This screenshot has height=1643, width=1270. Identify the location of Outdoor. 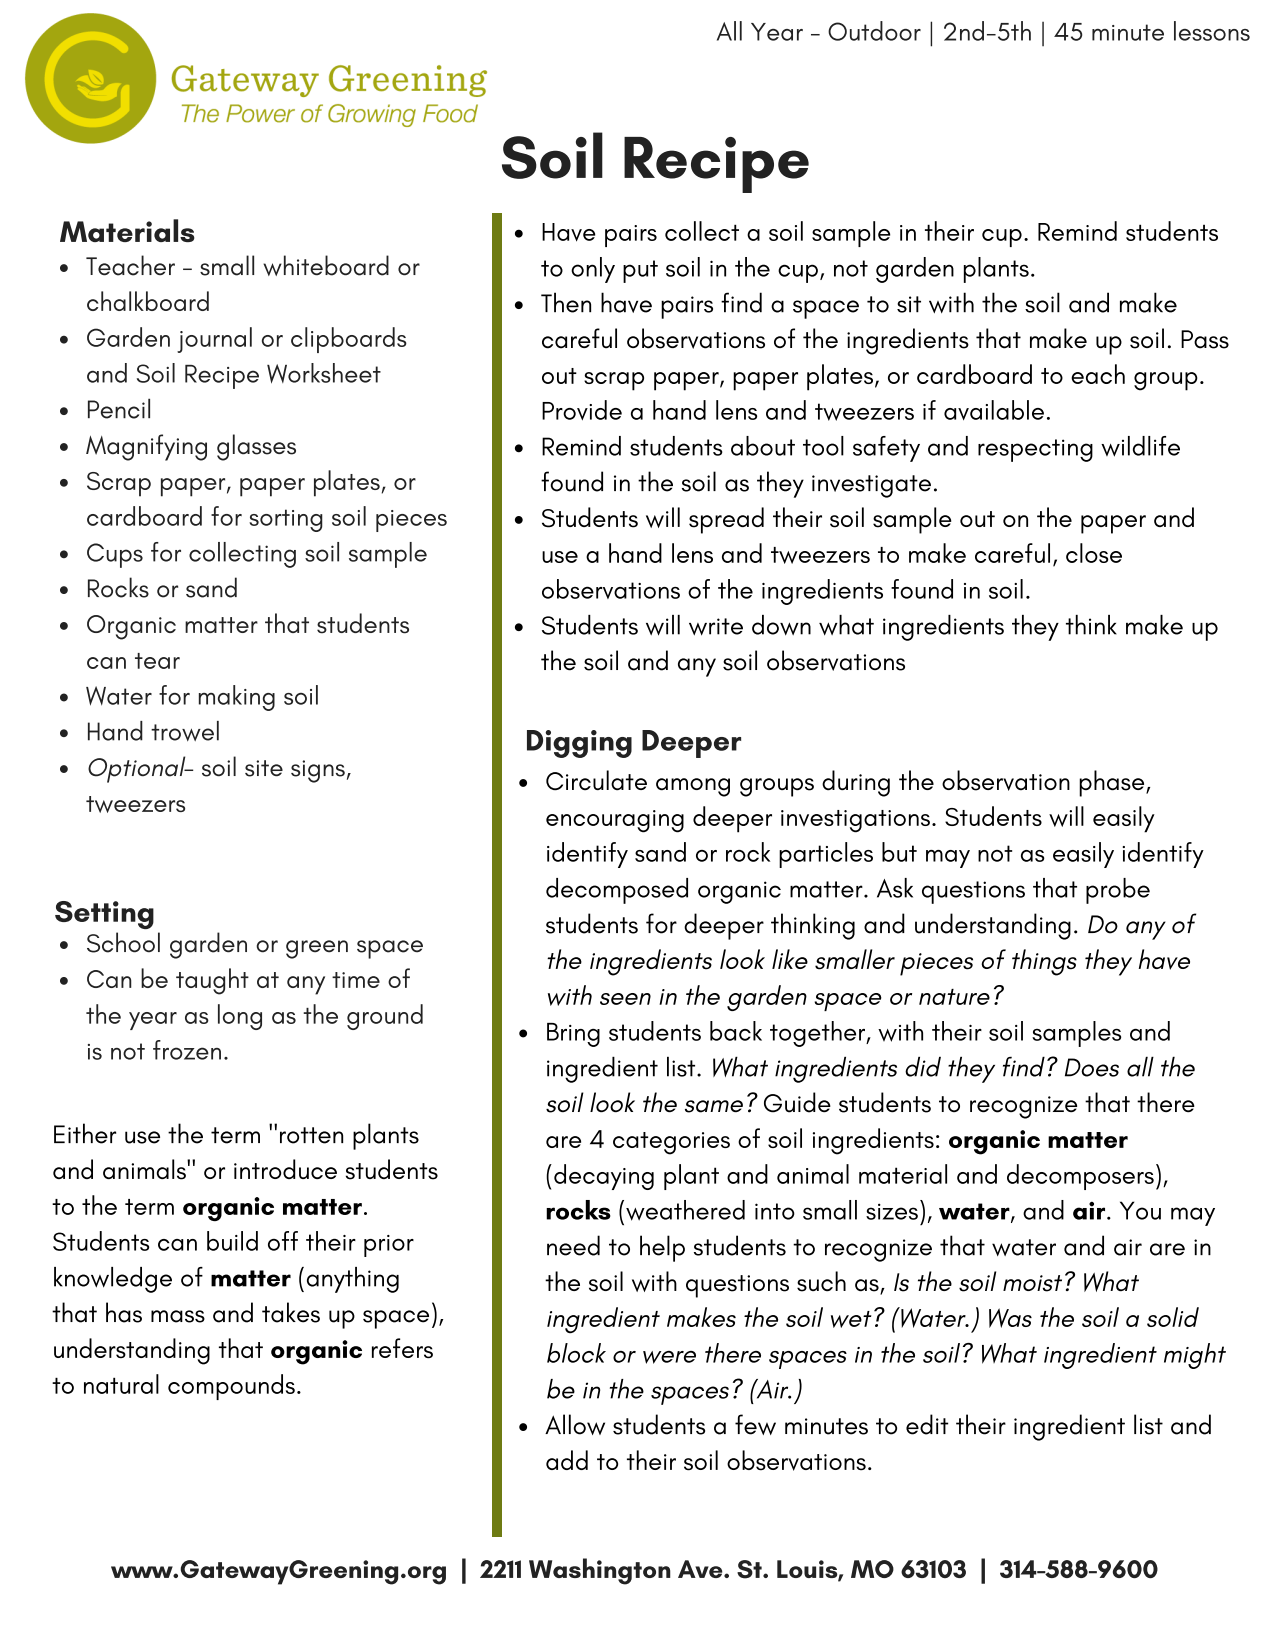
(874, 31).
